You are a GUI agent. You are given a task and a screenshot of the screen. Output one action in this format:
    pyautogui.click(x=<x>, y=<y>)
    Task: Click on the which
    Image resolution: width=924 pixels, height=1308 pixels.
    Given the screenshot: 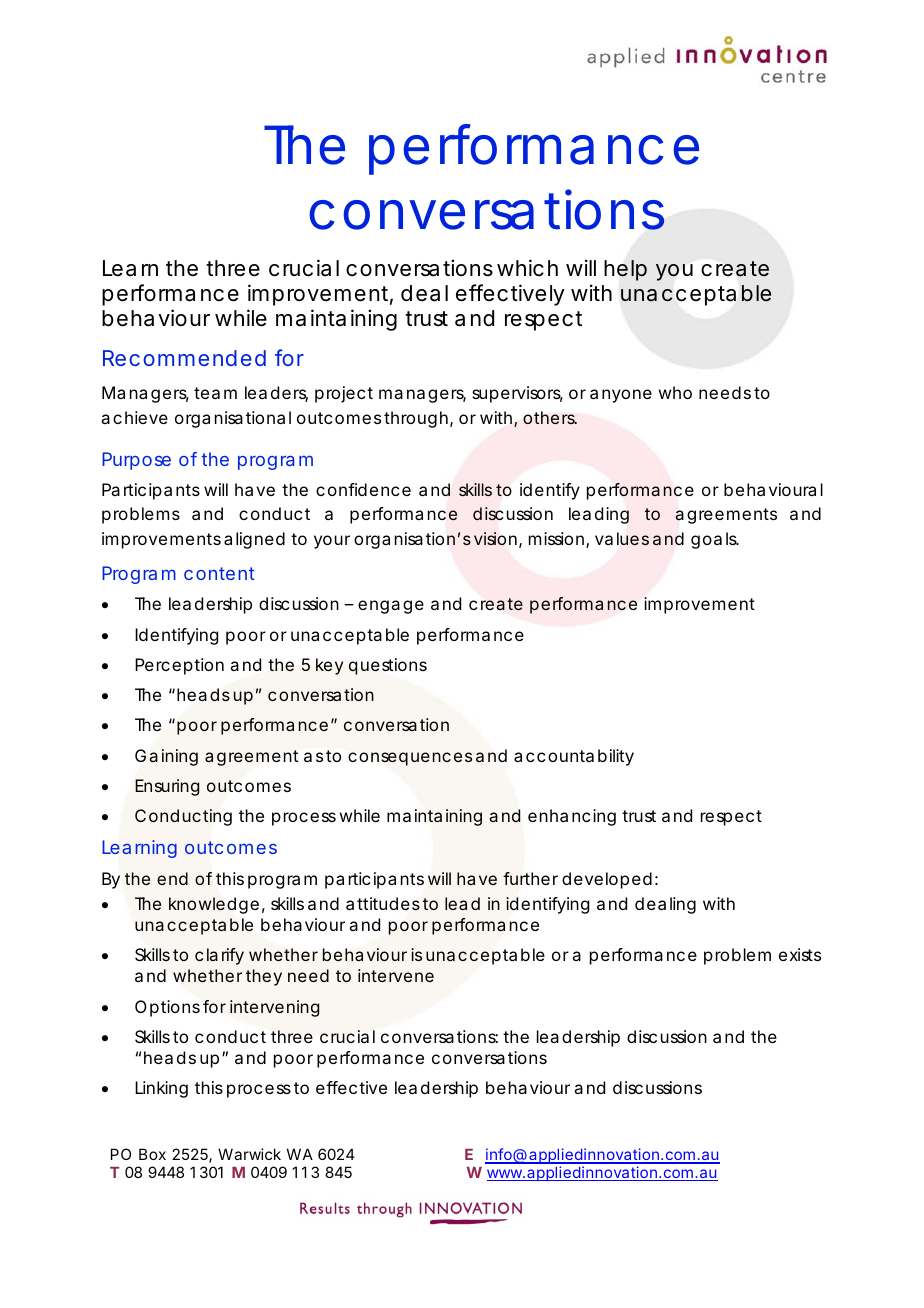 What is the action you would take?
    pyautogui.click(x=527, y=268)
